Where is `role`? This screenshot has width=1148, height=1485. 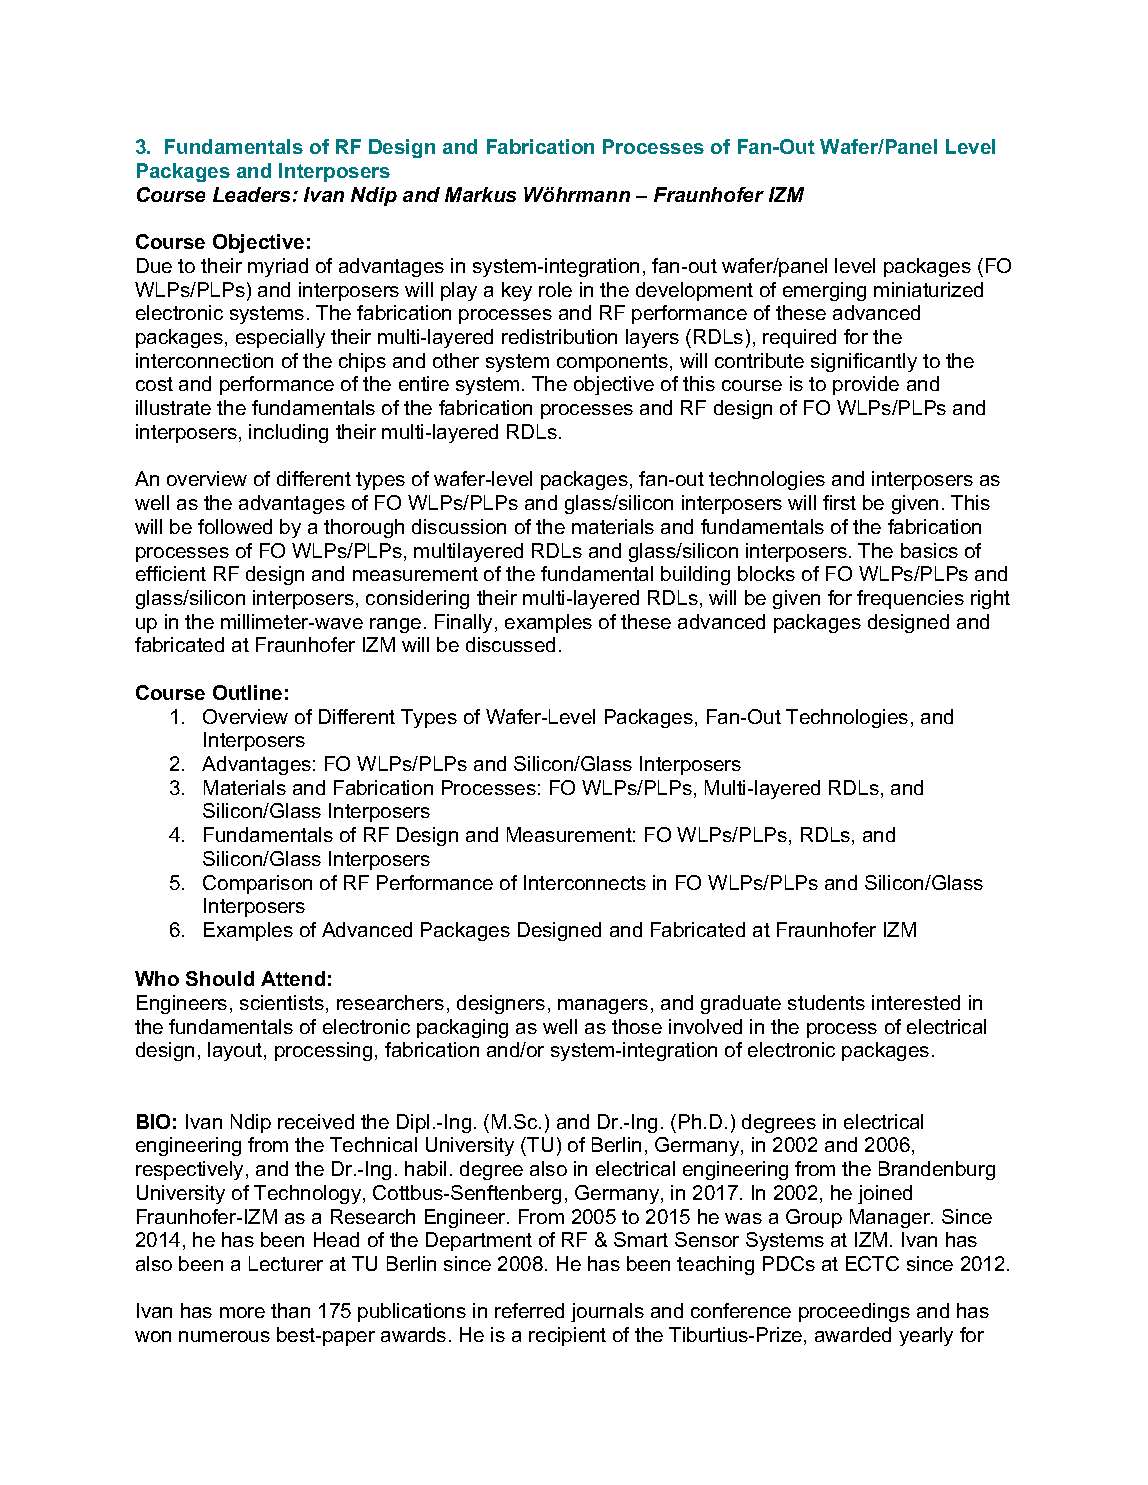 role is located at coordinates (555, 289).
